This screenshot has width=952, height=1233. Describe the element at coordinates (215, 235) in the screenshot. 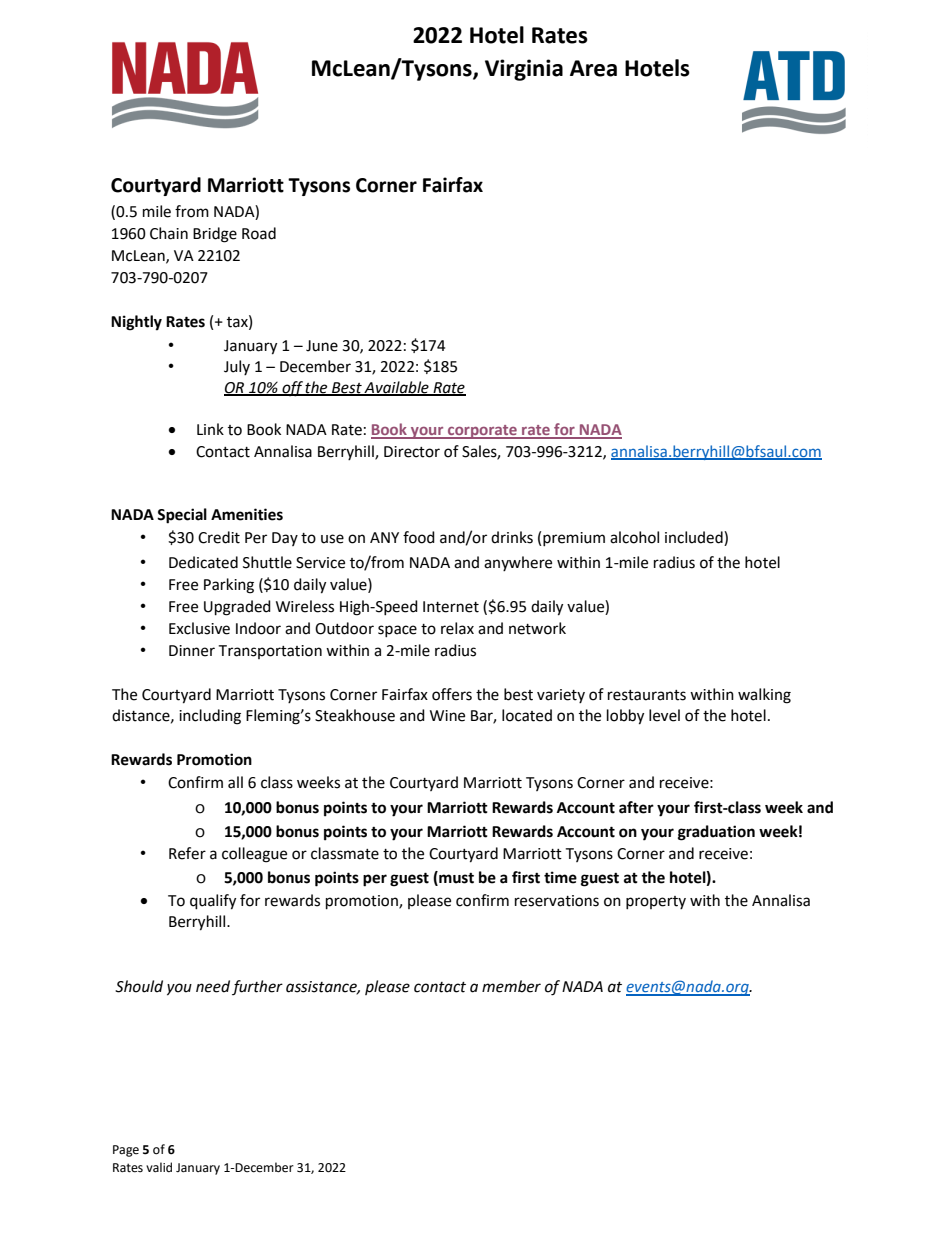

I see `Bridge` at that location.
